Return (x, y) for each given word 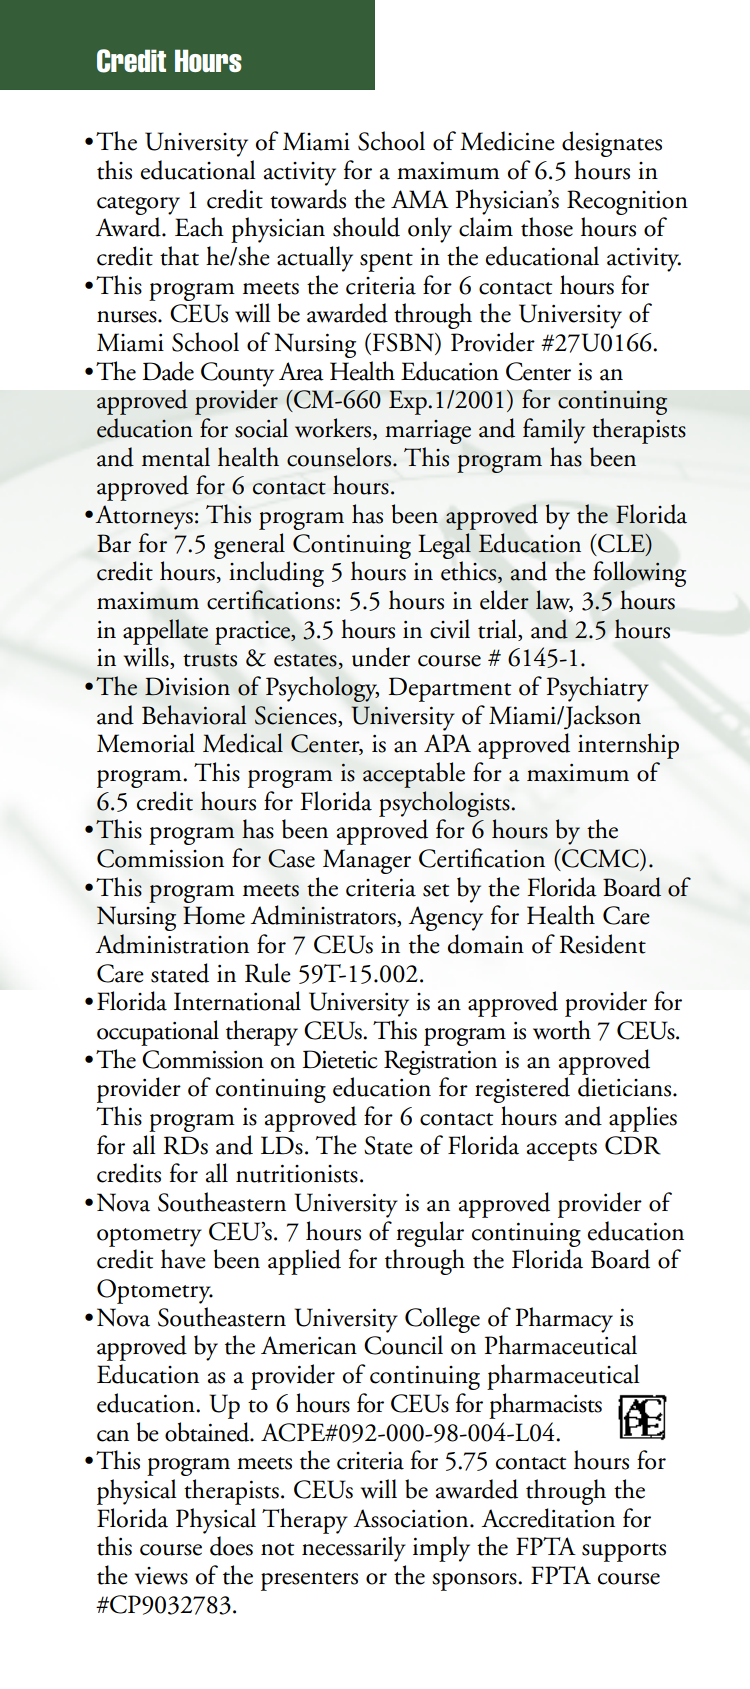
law (554, 601)
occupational (158, 1033)
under (381, 657)
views (161, 1576)
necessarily (354, 1549)
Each (199, 227)
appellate (165, 632)
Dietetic (340, 1059)
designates (612, 144)
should (366, 227)
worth (562, 1030)
